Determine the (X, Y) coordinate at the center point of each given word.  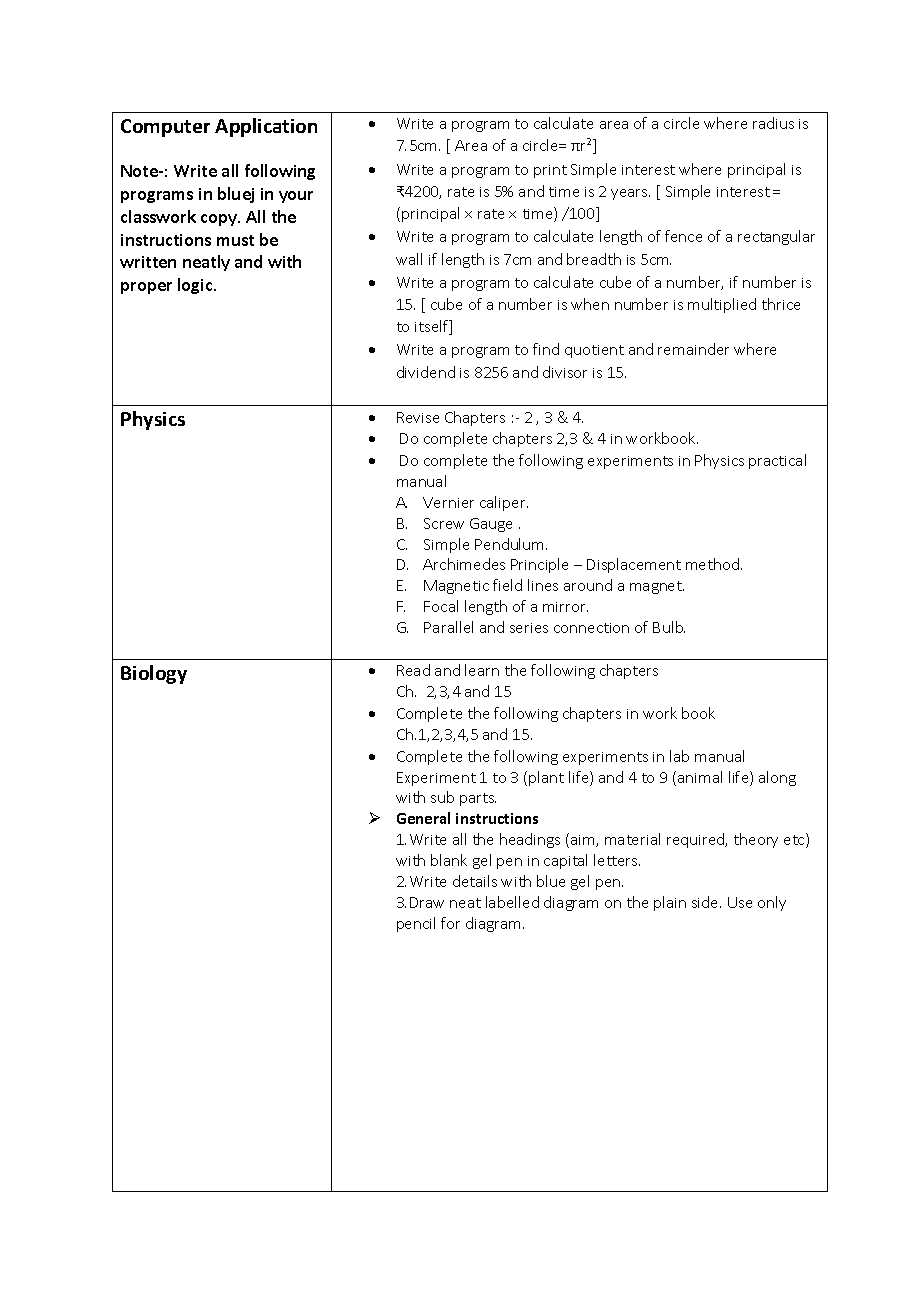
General (423, 818)
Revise (418, 417)
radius (773, 123)
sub (442, 797)
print (550, 171)
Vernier (448, 502)
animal (700, 777)
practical (777, 461)
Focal (441, 606)
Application (266, 127)
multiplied (722, 305)
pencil (416, 924)
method (712, 564)
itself (433, 327)
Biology (154, 674)
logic (196, 286)
